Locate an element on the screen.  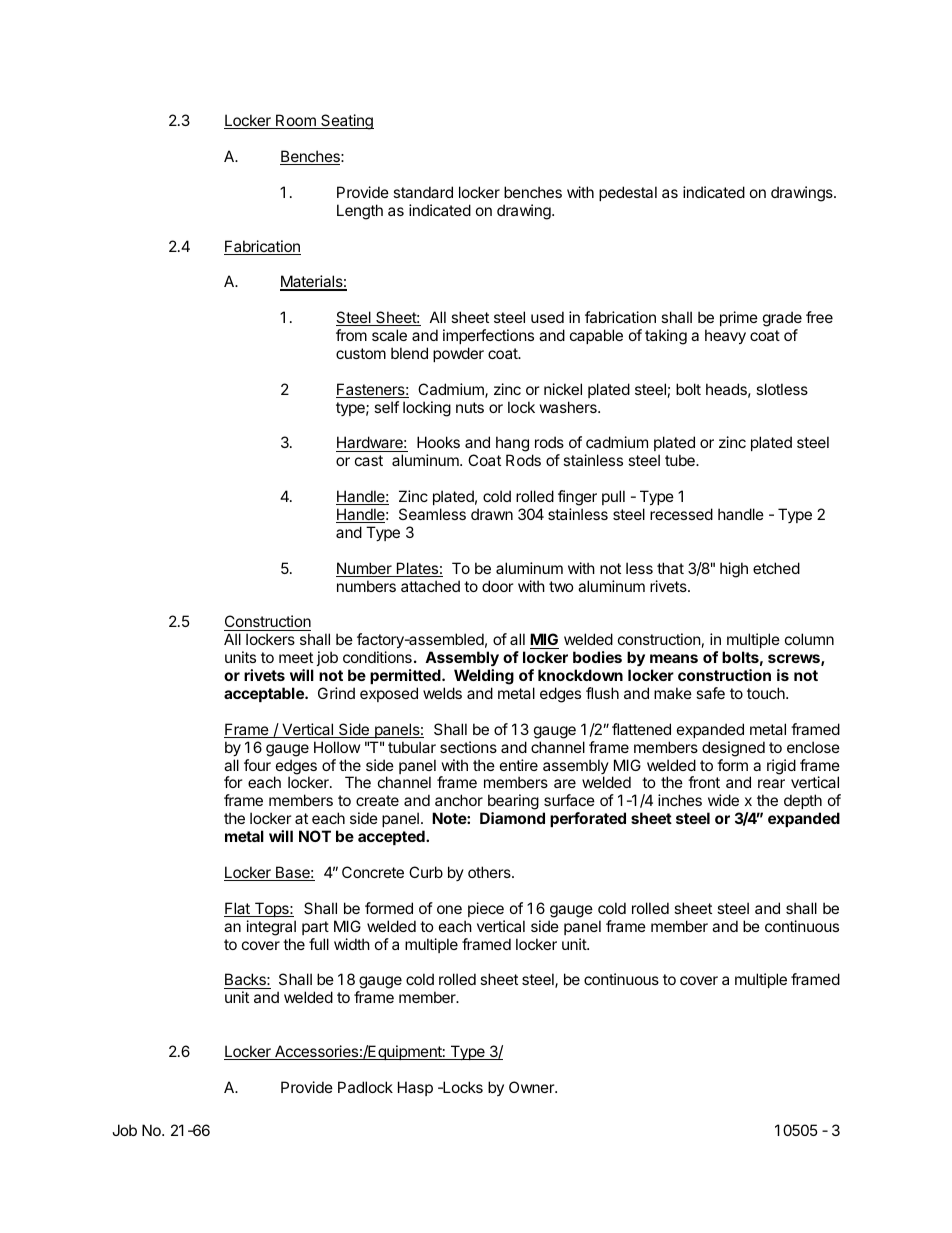
pedestal is located at coordinates (628, 193).
